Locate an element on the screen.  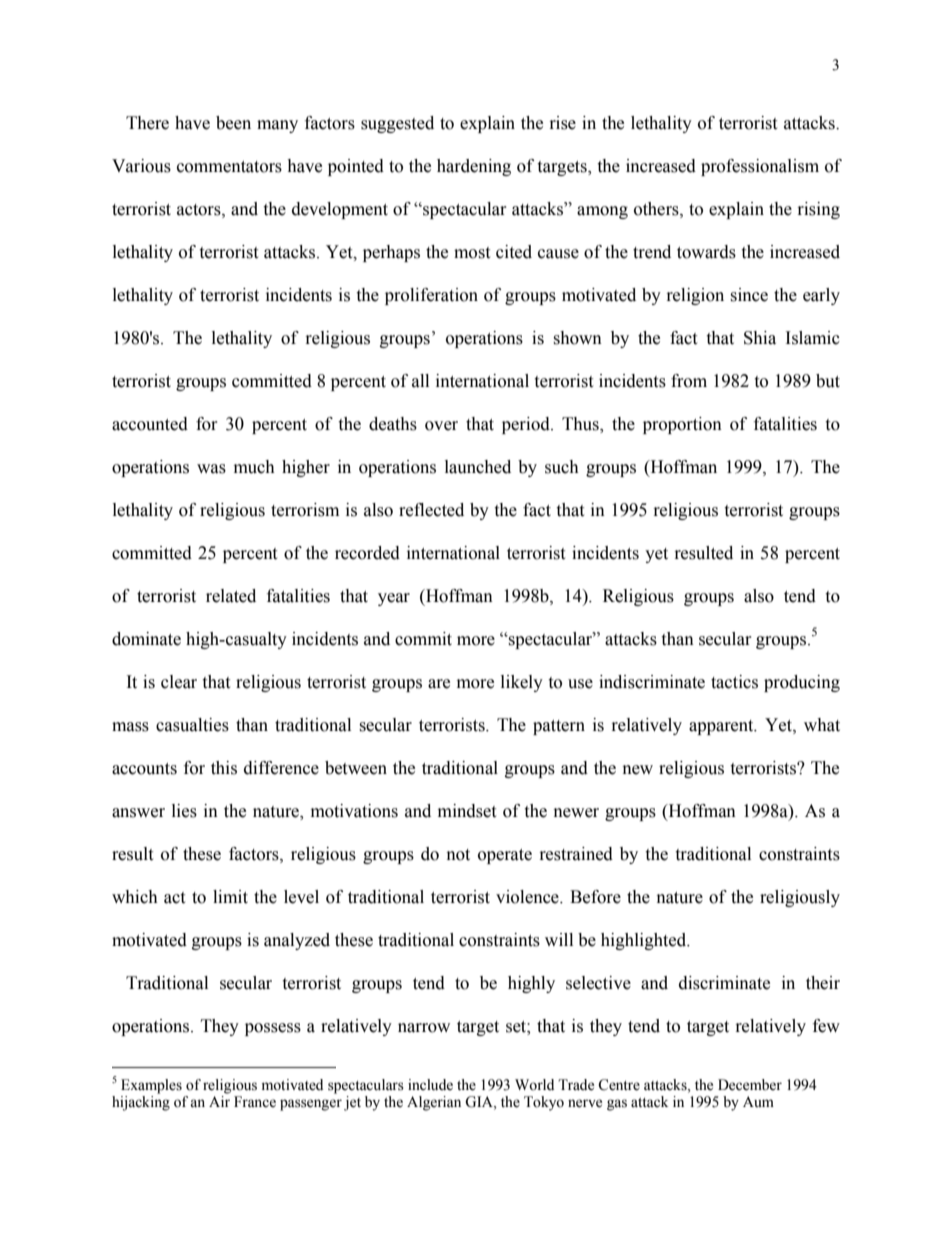
include is located at coordinates (430, 1085).
